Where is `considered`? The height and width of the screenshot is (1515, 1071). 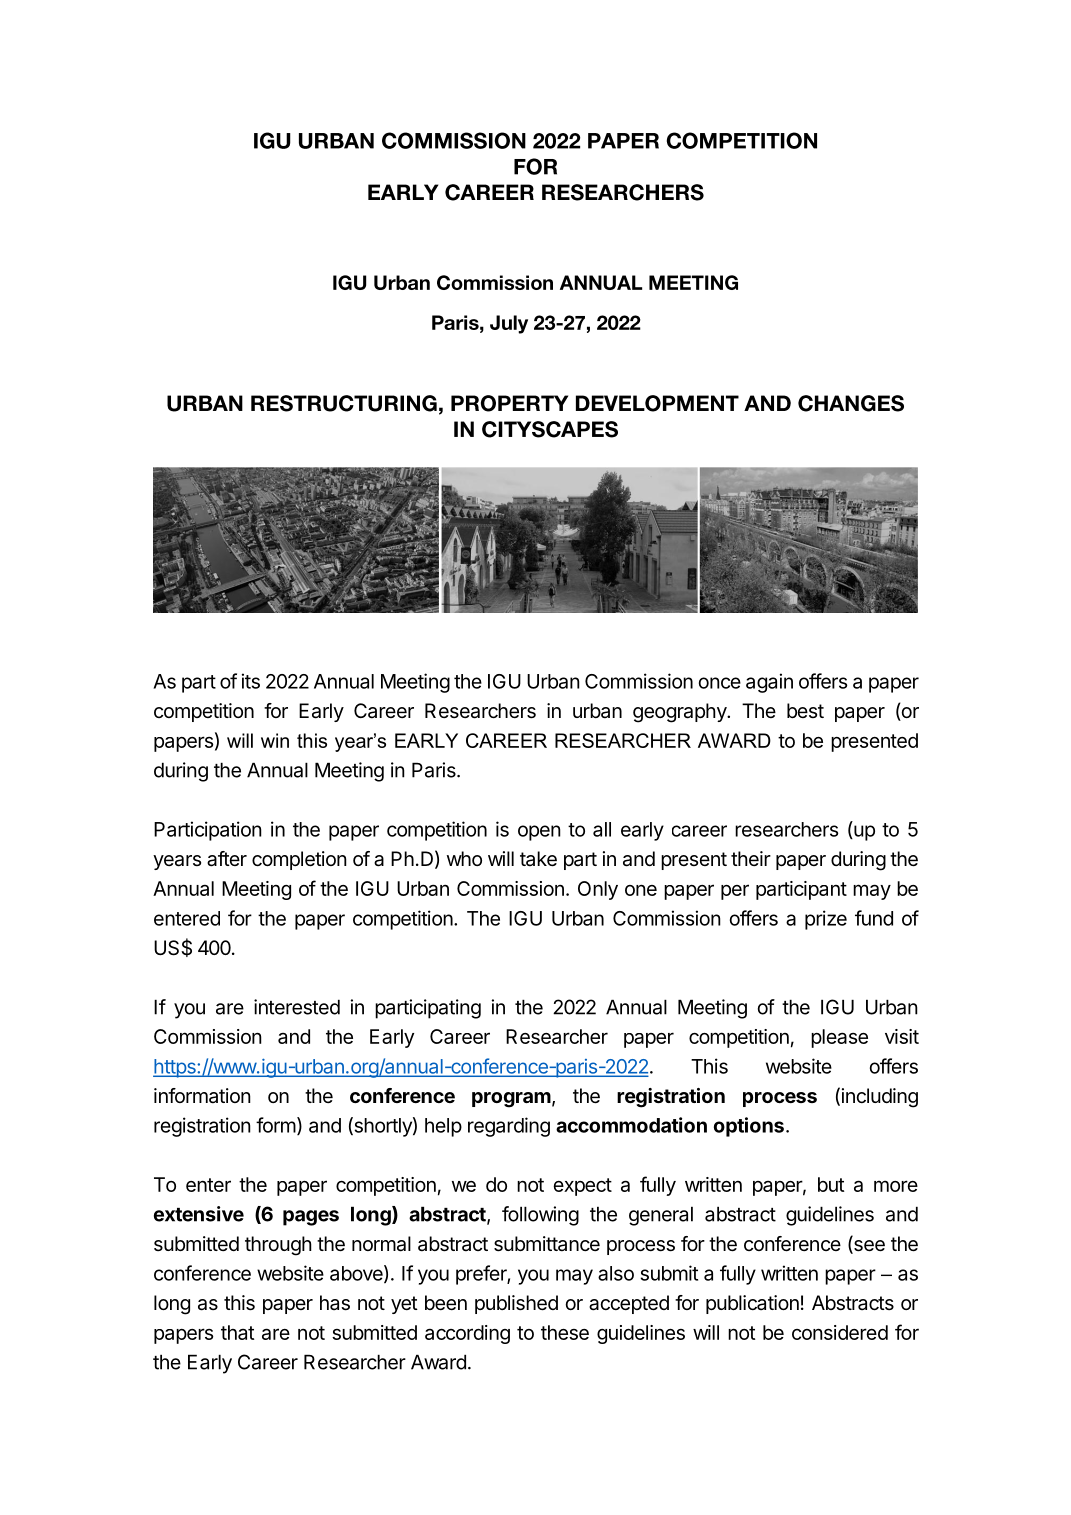 considered is located at coordinates (840, 1332).
